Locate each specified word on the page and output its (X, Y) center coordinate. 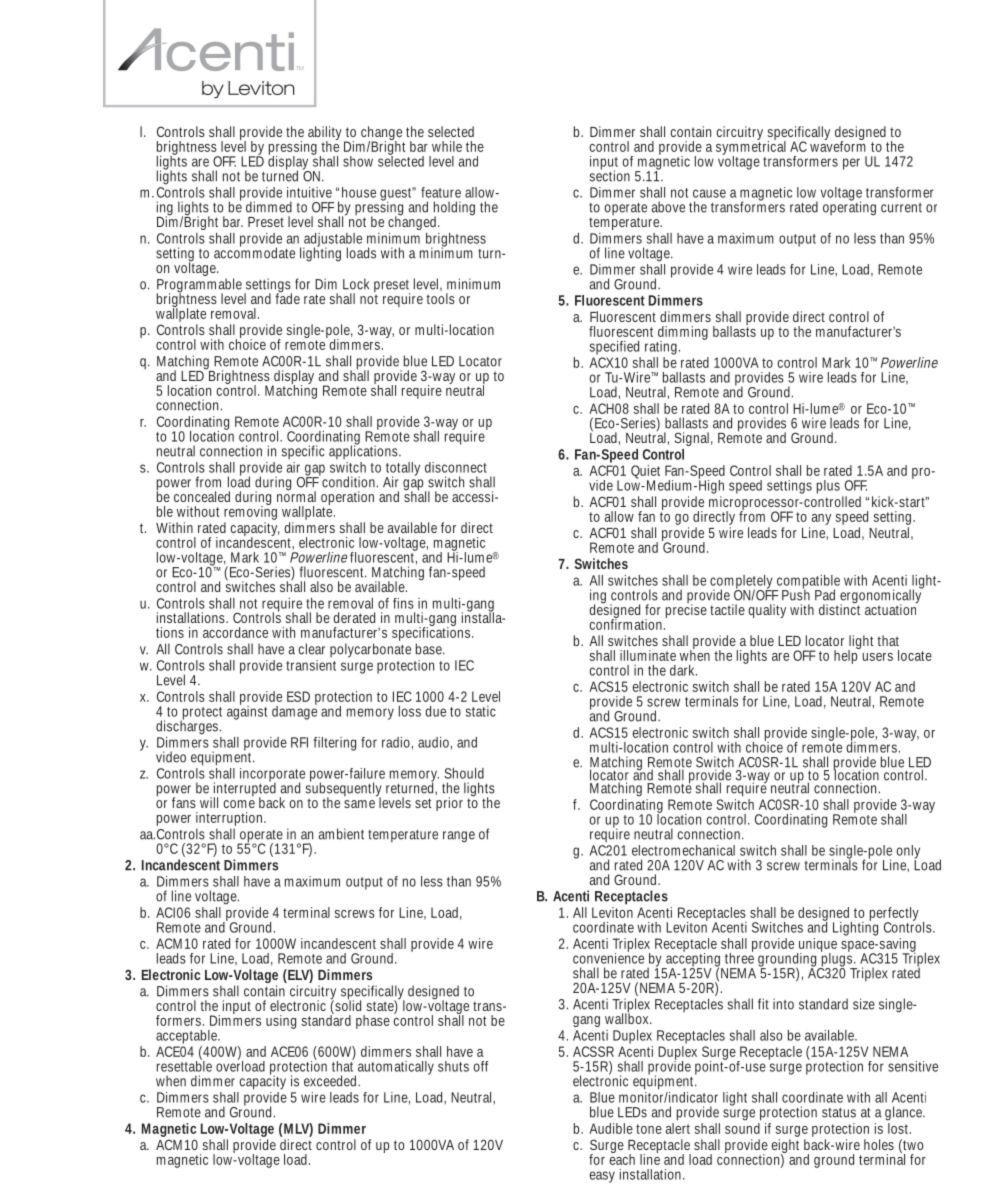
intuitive (309, 192)
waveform (838, 145)
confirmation (627, 623)
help (847, 656)
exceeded (332, 1081)
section (610, 175)
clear (312, 649)
